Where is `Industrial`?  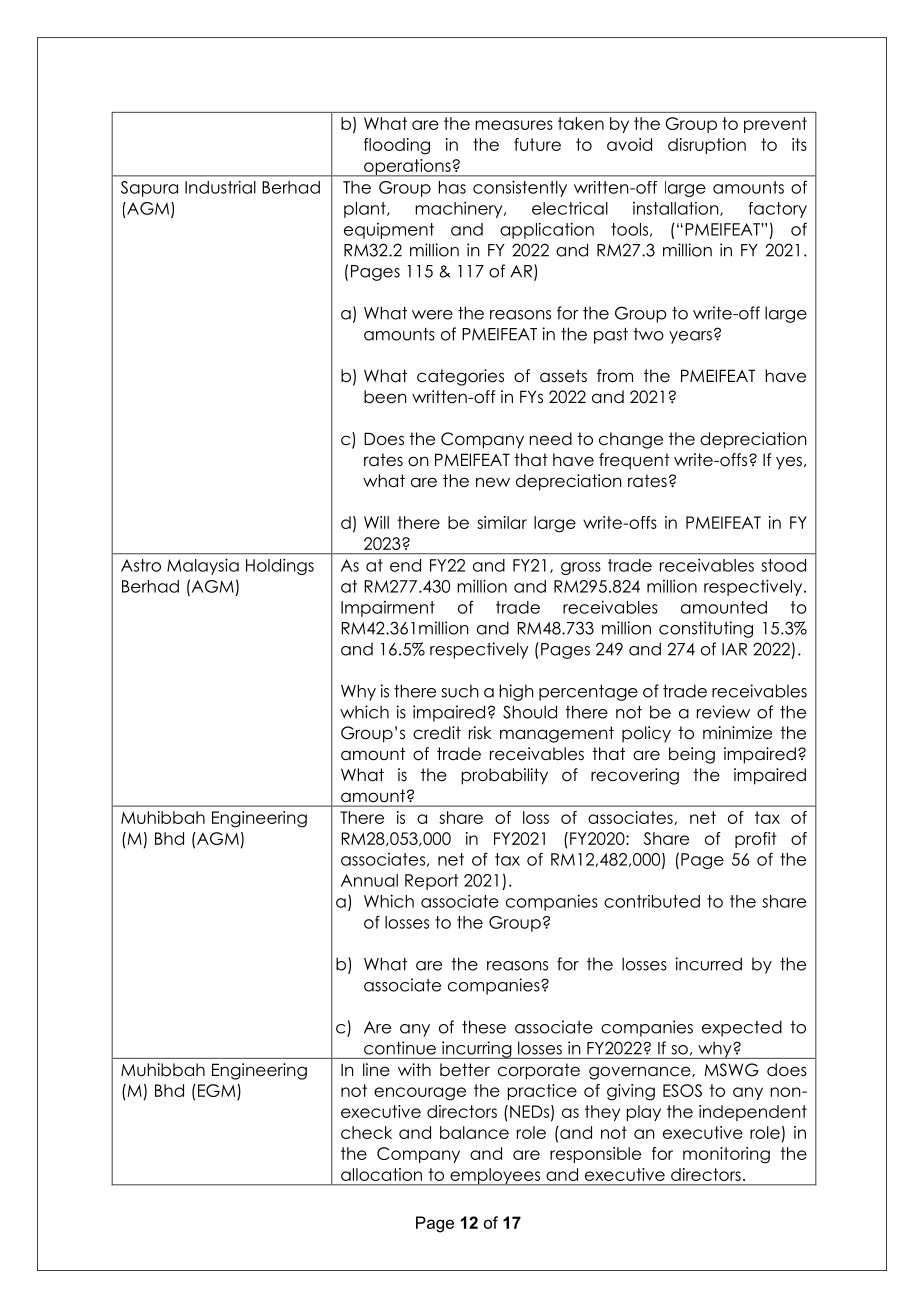
Industrial is located at coordinates (220, 187).
